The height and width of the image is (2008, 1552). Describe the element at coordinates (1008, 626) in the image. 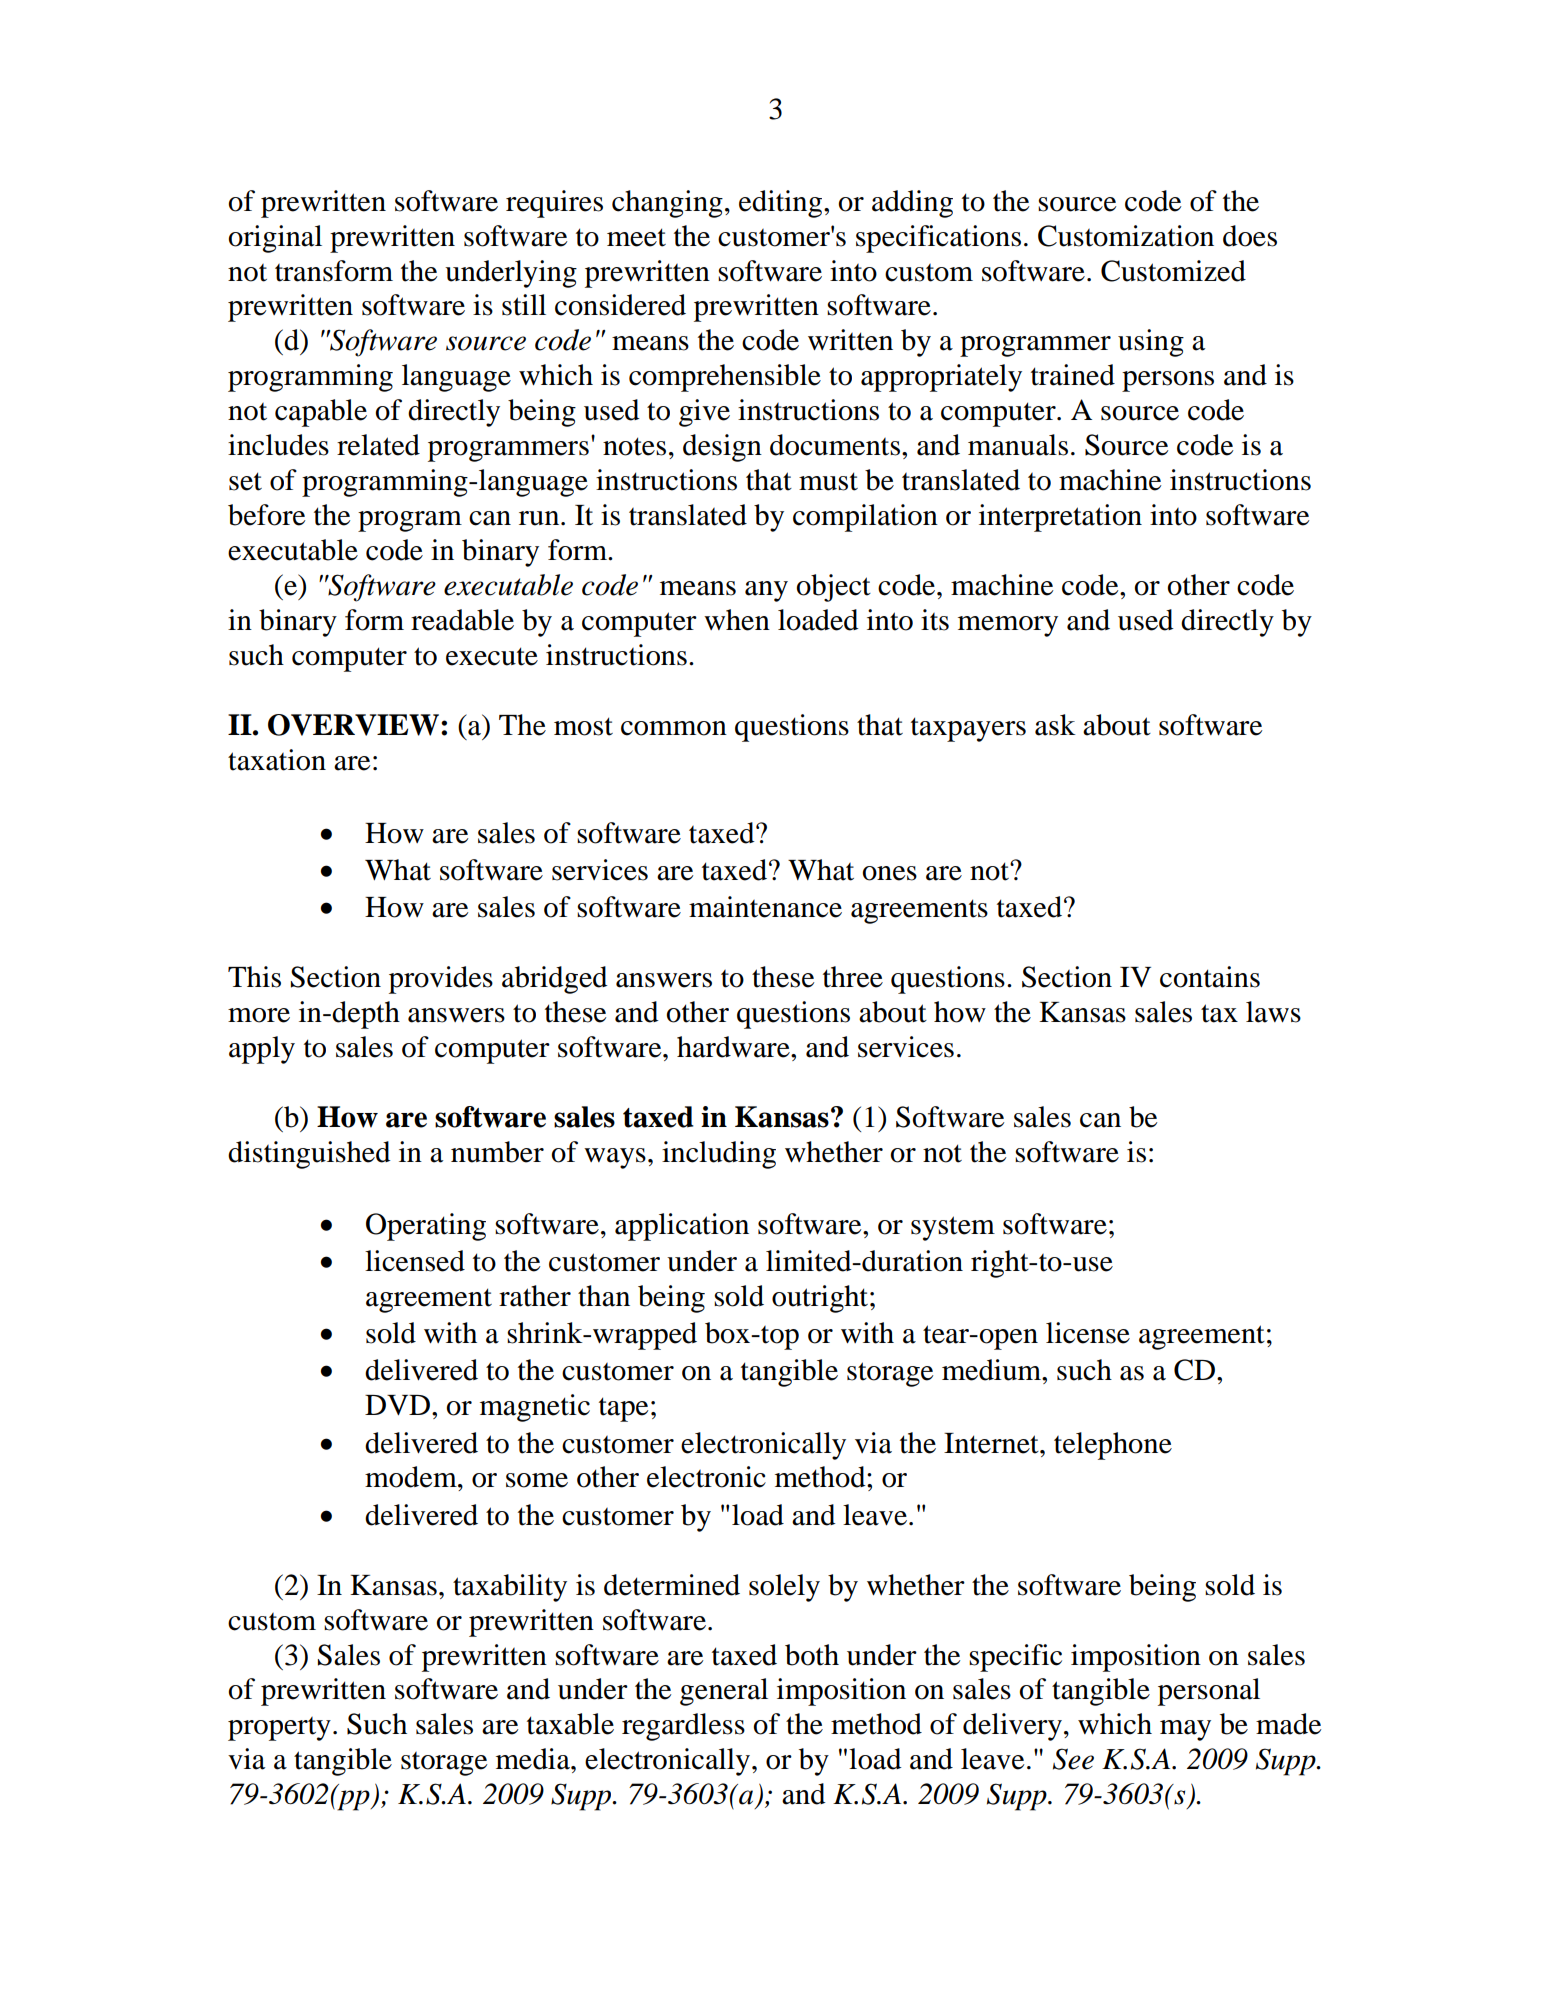

I see `memory` at that location.
